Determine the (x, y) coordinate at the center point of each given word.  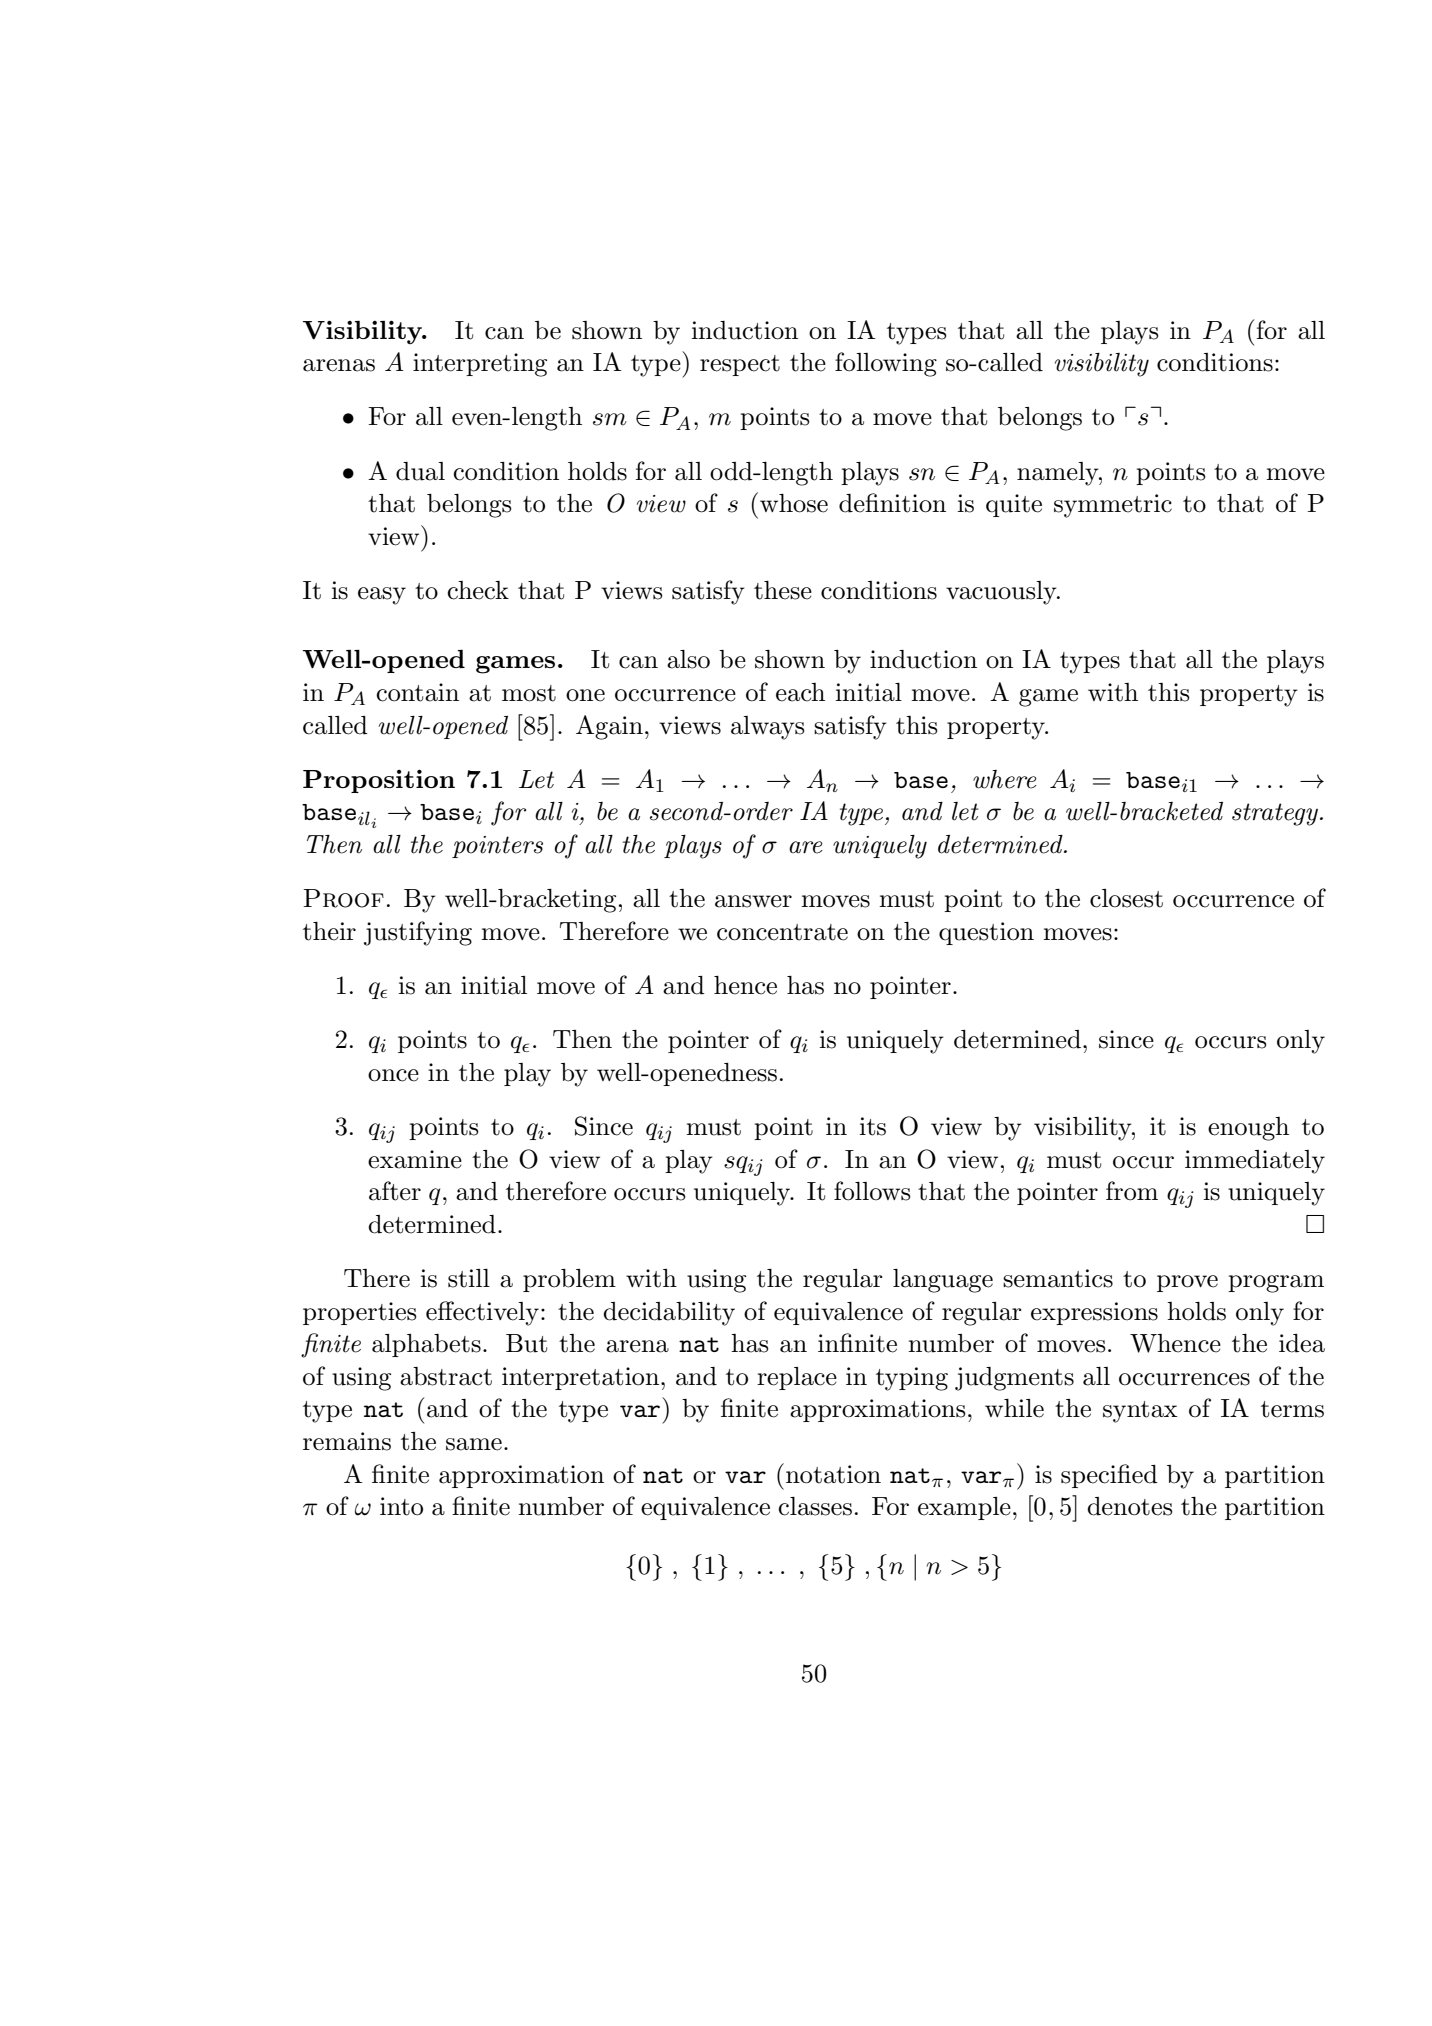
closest (1126, 898)
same (474, 1444)
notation (833, 1474)
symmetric (1113, 506)
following (886, 364)
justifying (418, 933)
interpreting (480, 365)
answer (753, 901)
